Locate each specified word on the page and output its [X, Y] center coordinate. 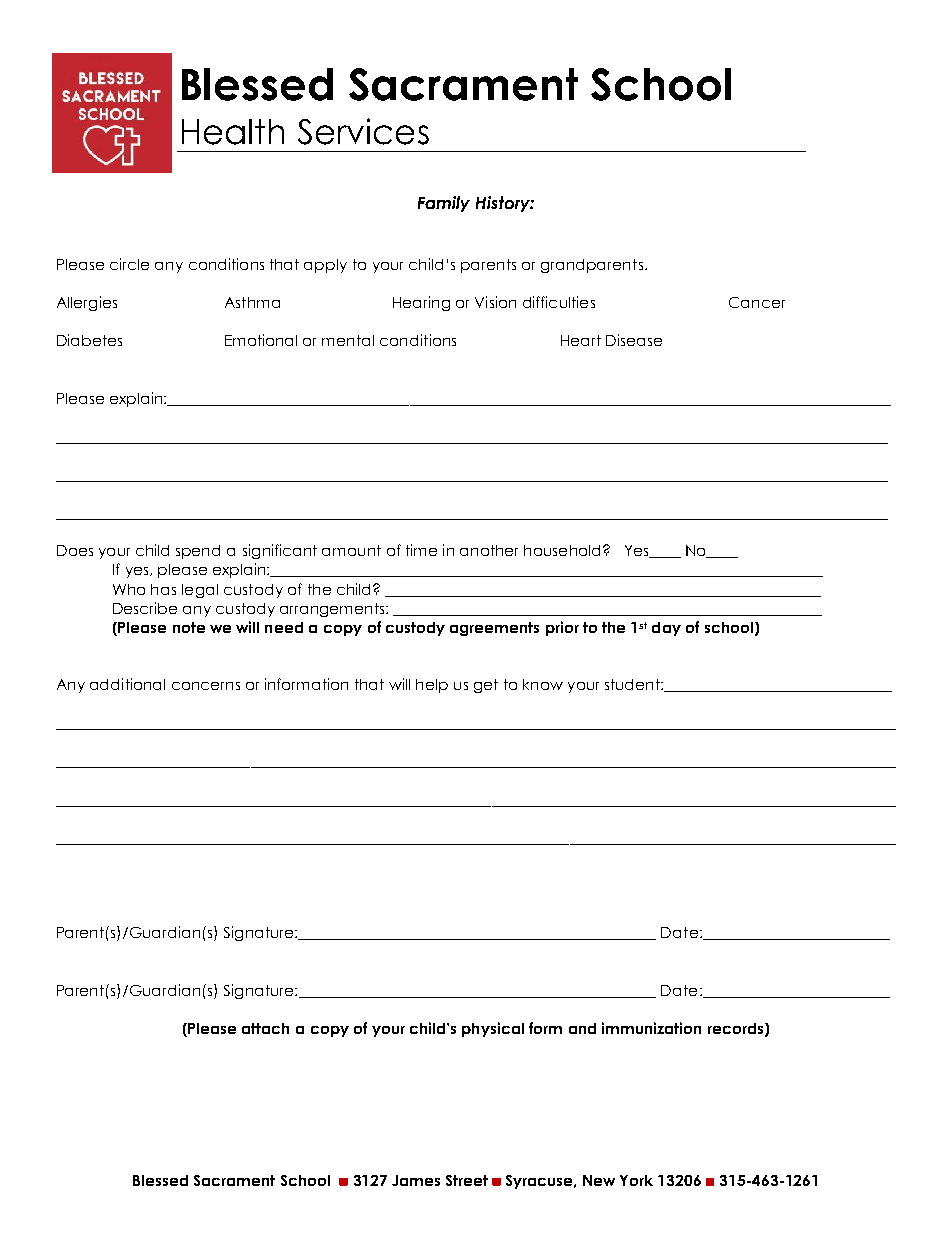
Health [233, 132]
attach [265, 1028]
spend [198, 552]
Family [444, 204]
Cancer [757, 302]
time [421, 550]
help [432, 686]
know [543, 684]
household [562, 550]
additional [127, 684]
